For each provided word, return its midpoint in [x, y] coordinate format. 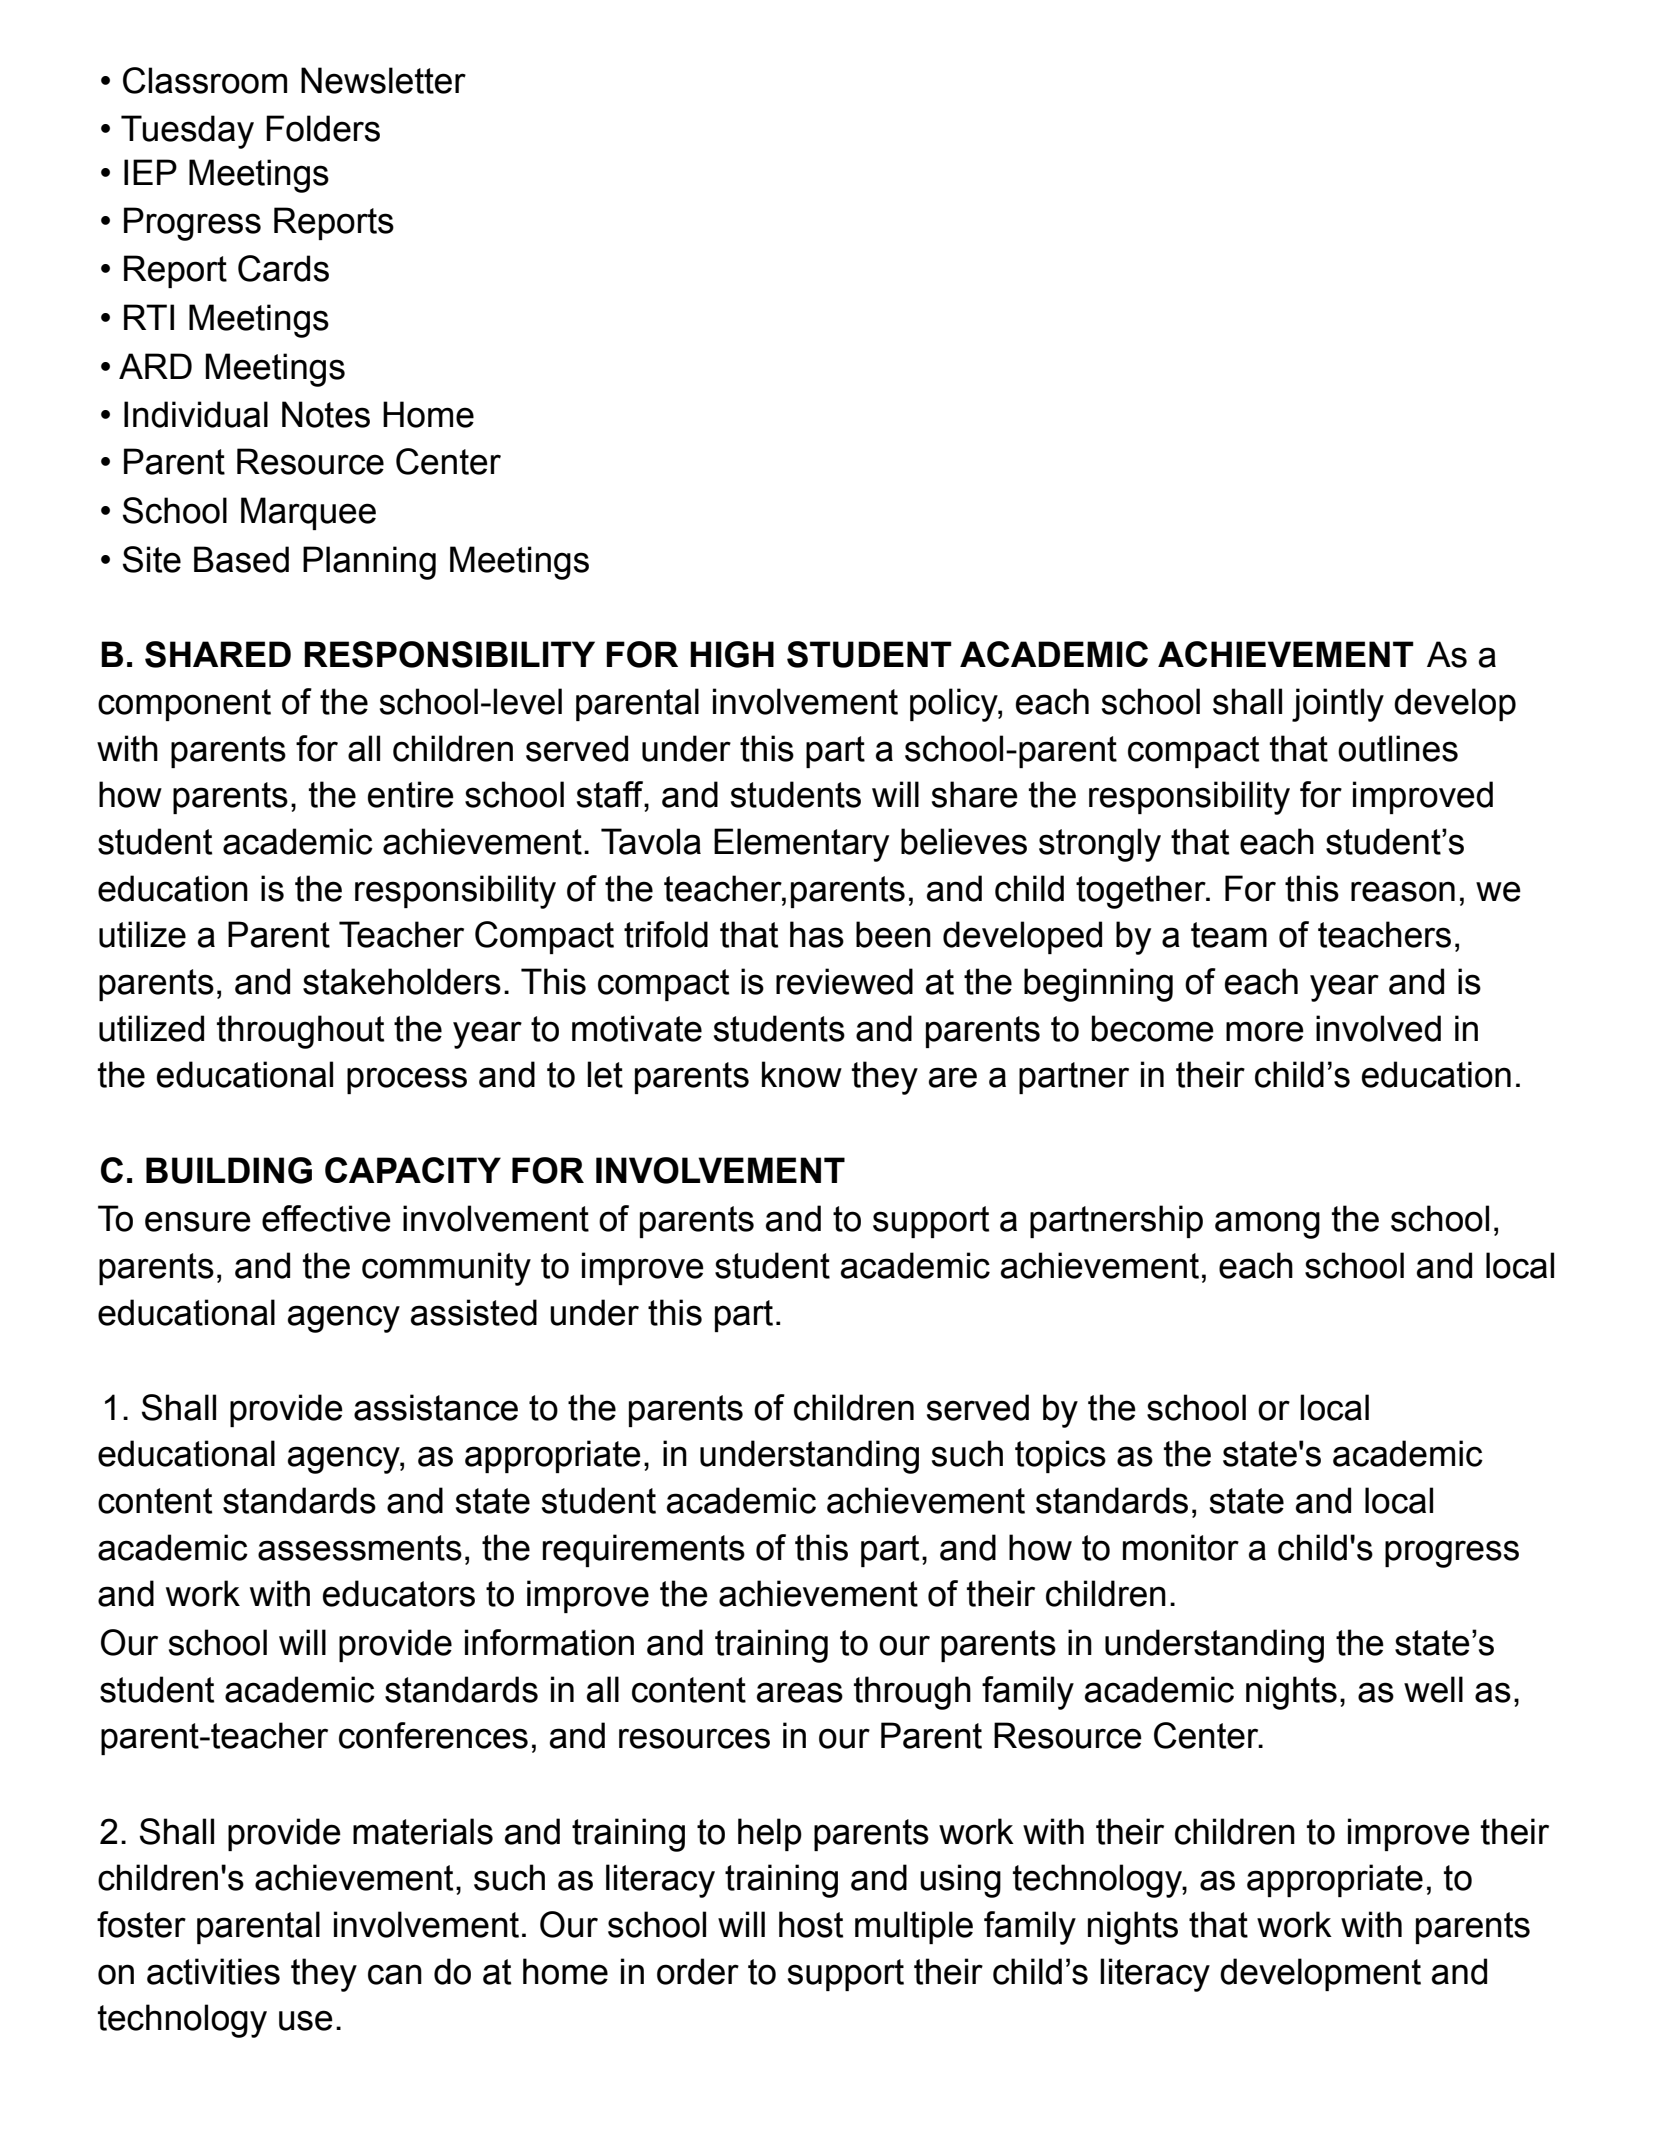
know [802, 1074]
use [306, 2020]
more [1265, 1031]
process [407, 1080]
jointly [1338, 705]
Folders [323, 128]
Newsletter [383, 80]
